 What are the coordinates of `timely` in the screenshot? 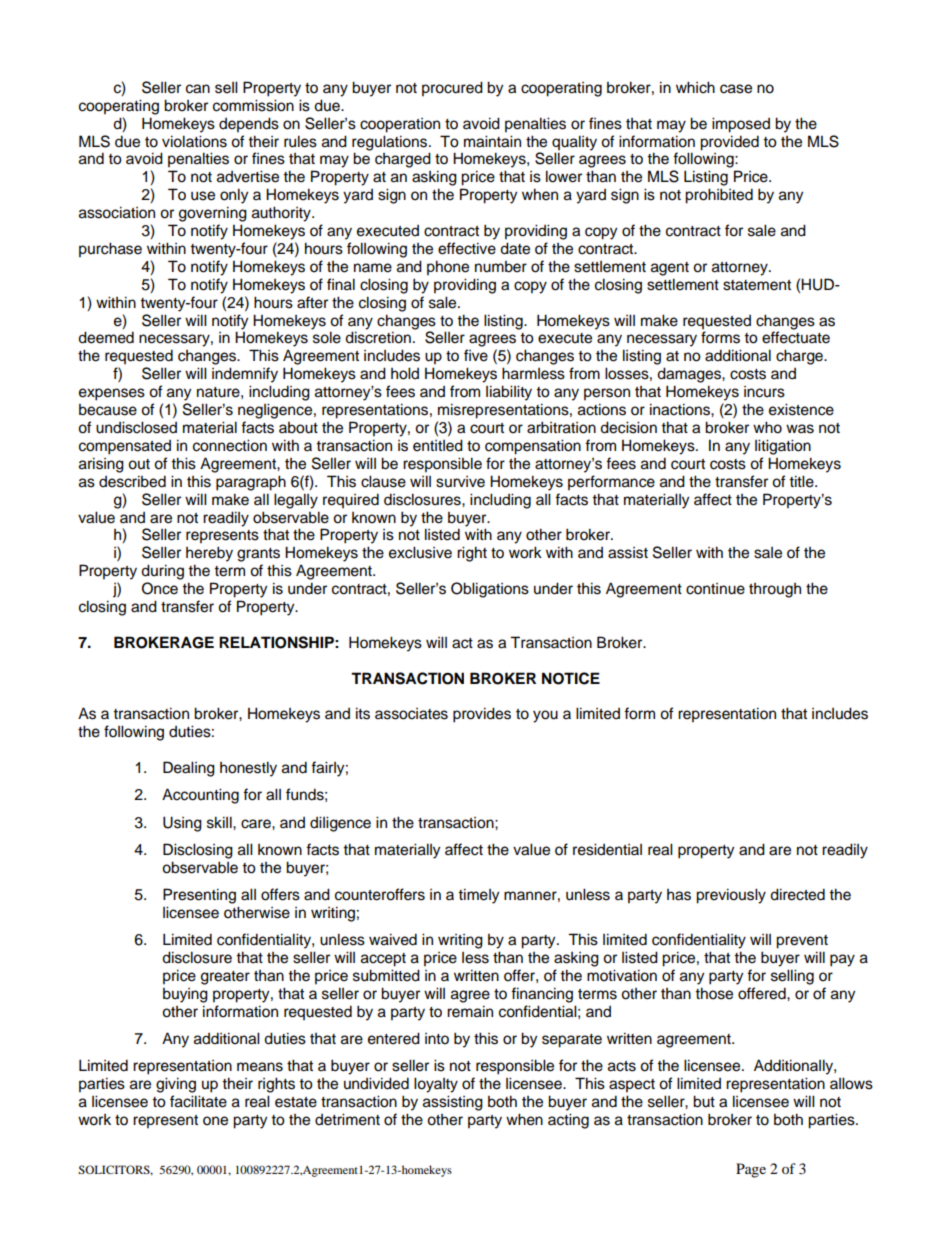 It's located at (478, 896).
